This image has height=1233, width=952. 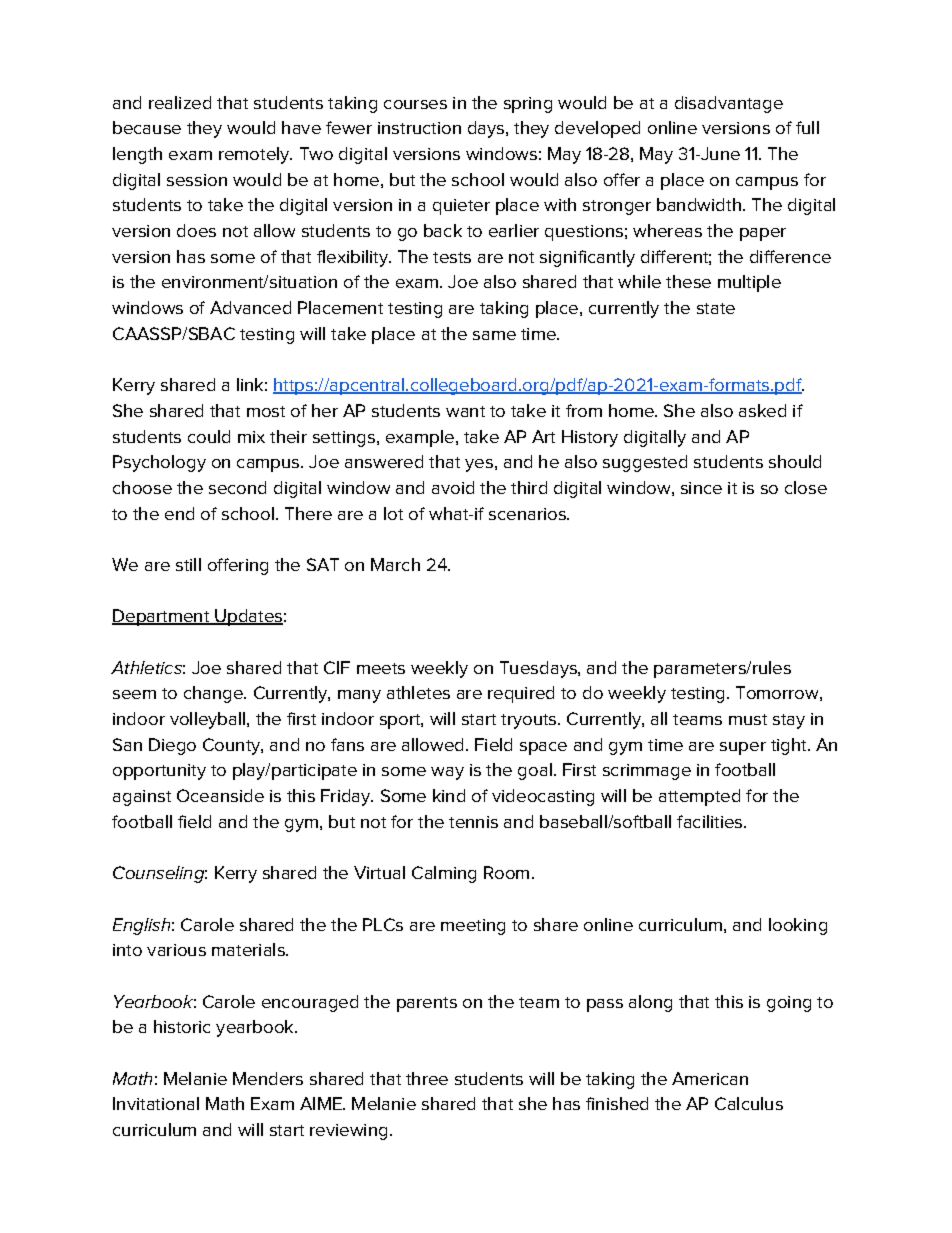 I want to click on Department, so click(x=161, y=617).
